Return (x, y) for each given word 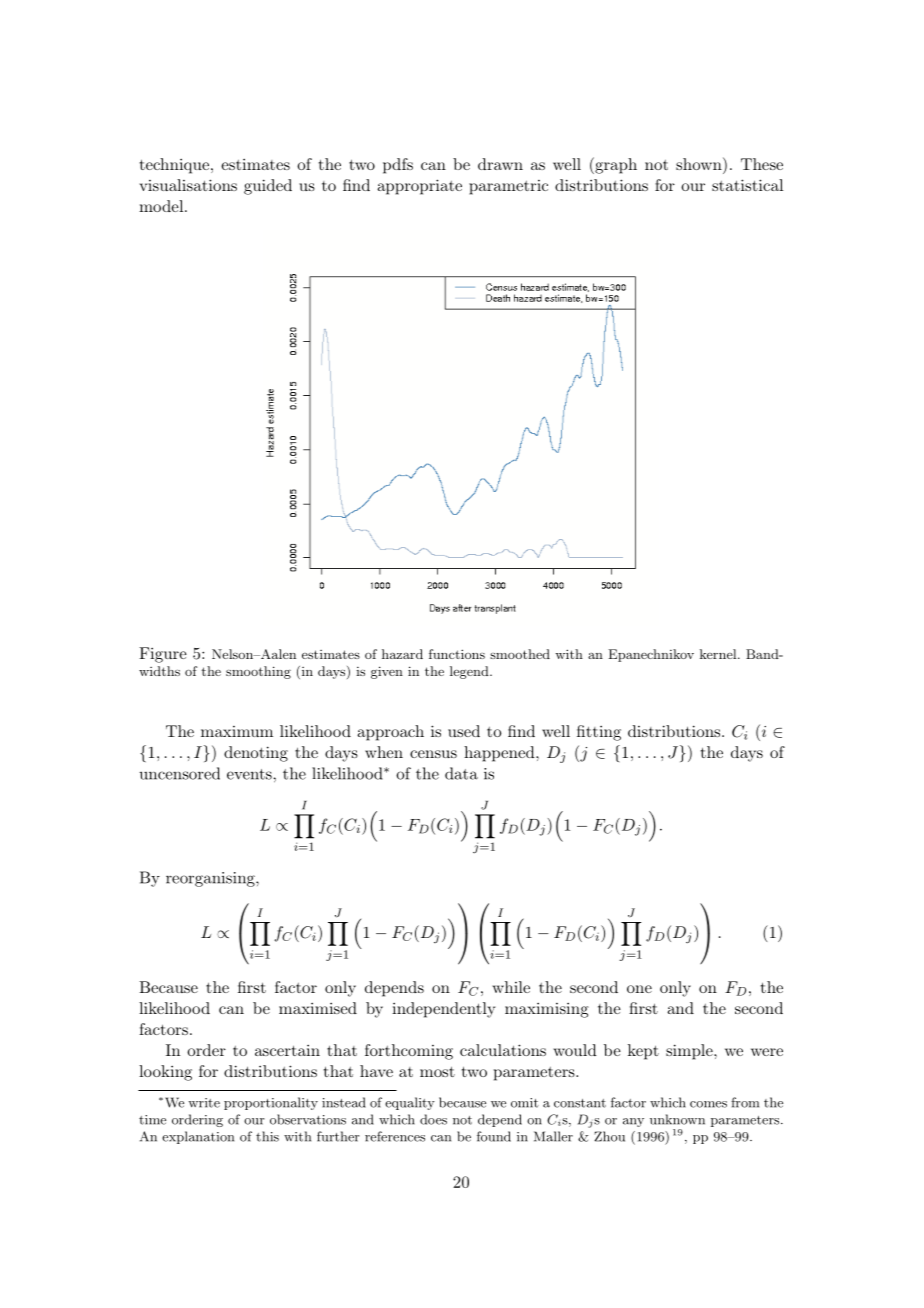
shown (700, 163)
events (250, 774)
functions (457, 654)
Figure (163, 655)
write (204, 1103)
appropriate (419, 187)
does (433, 1119)
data (461, 773)
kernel (719, 654)
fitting (599, 733)
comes (708, 1104)
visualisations (188, 185)
